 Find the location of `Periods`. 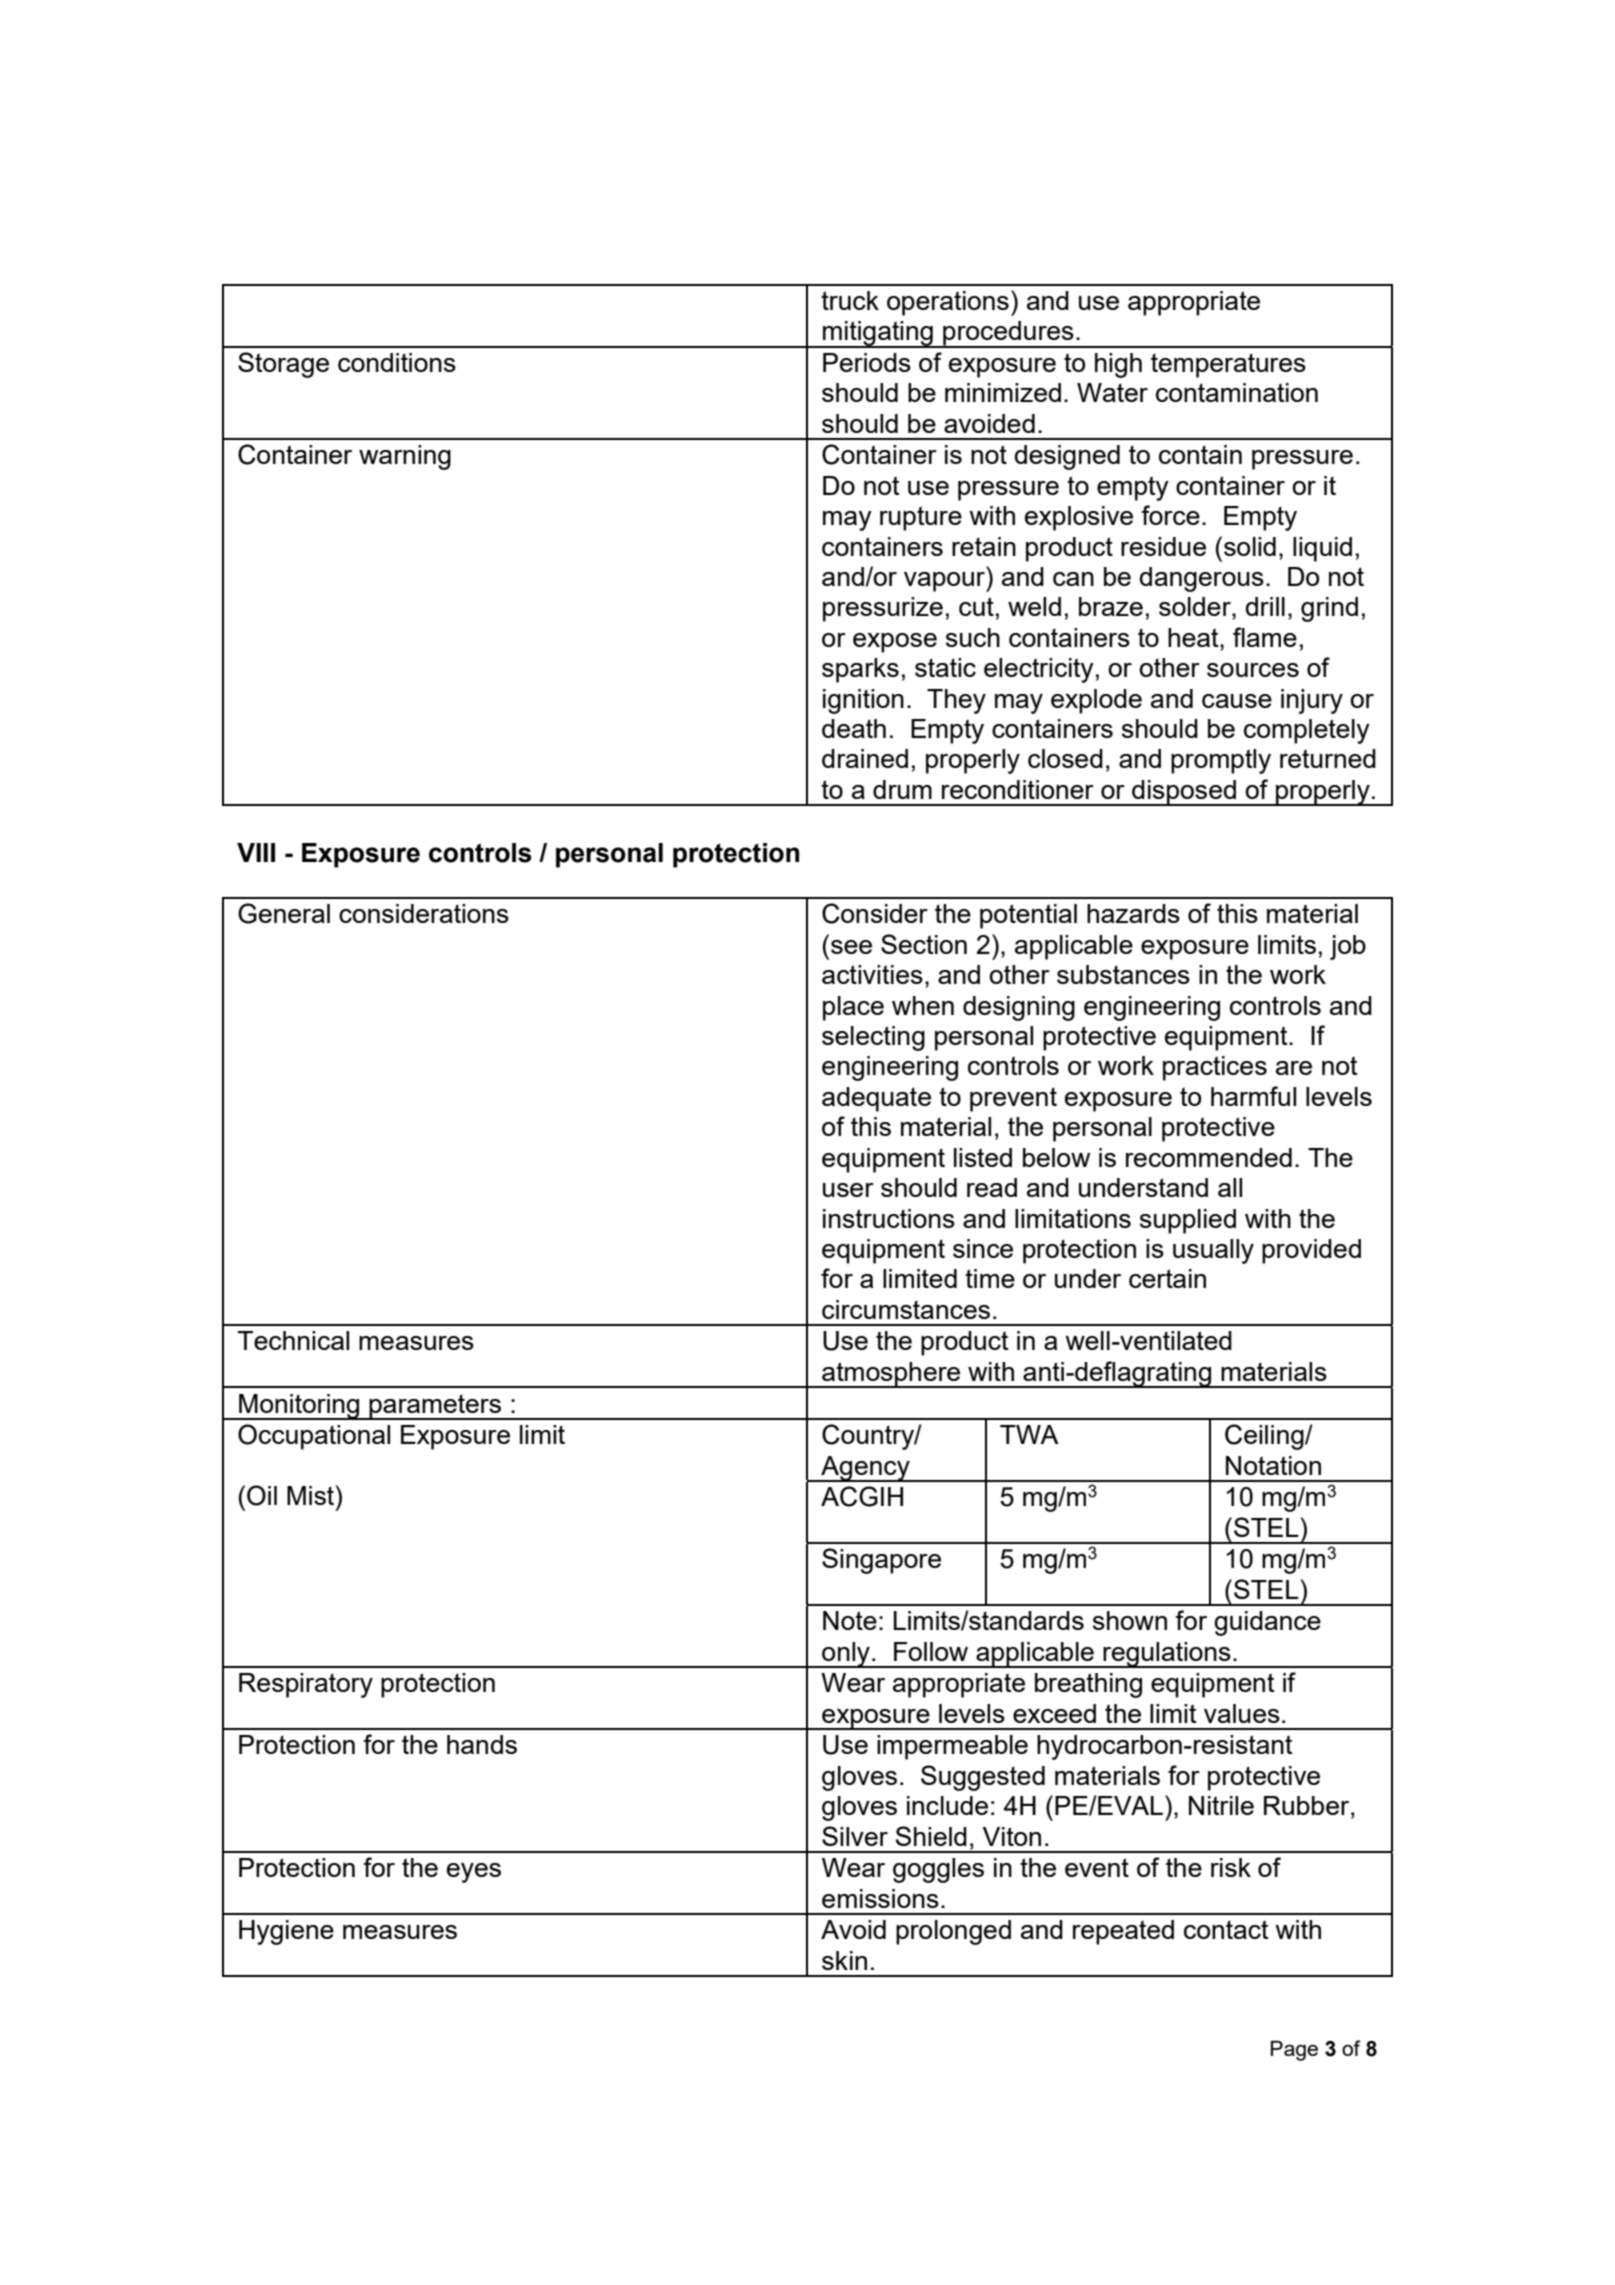

Periods is located at coordinates (867, 362).
